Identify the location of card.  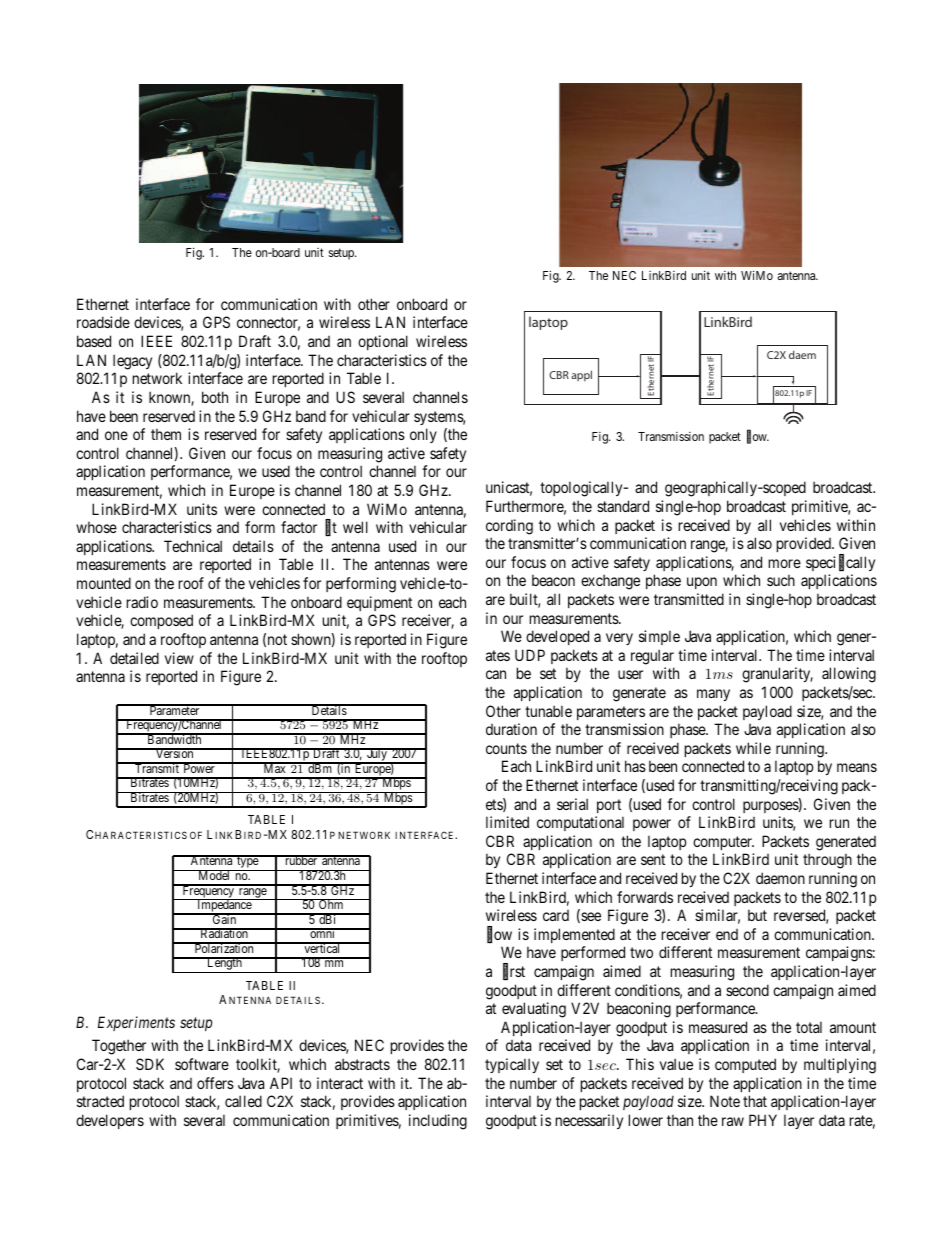
(556, 915).
